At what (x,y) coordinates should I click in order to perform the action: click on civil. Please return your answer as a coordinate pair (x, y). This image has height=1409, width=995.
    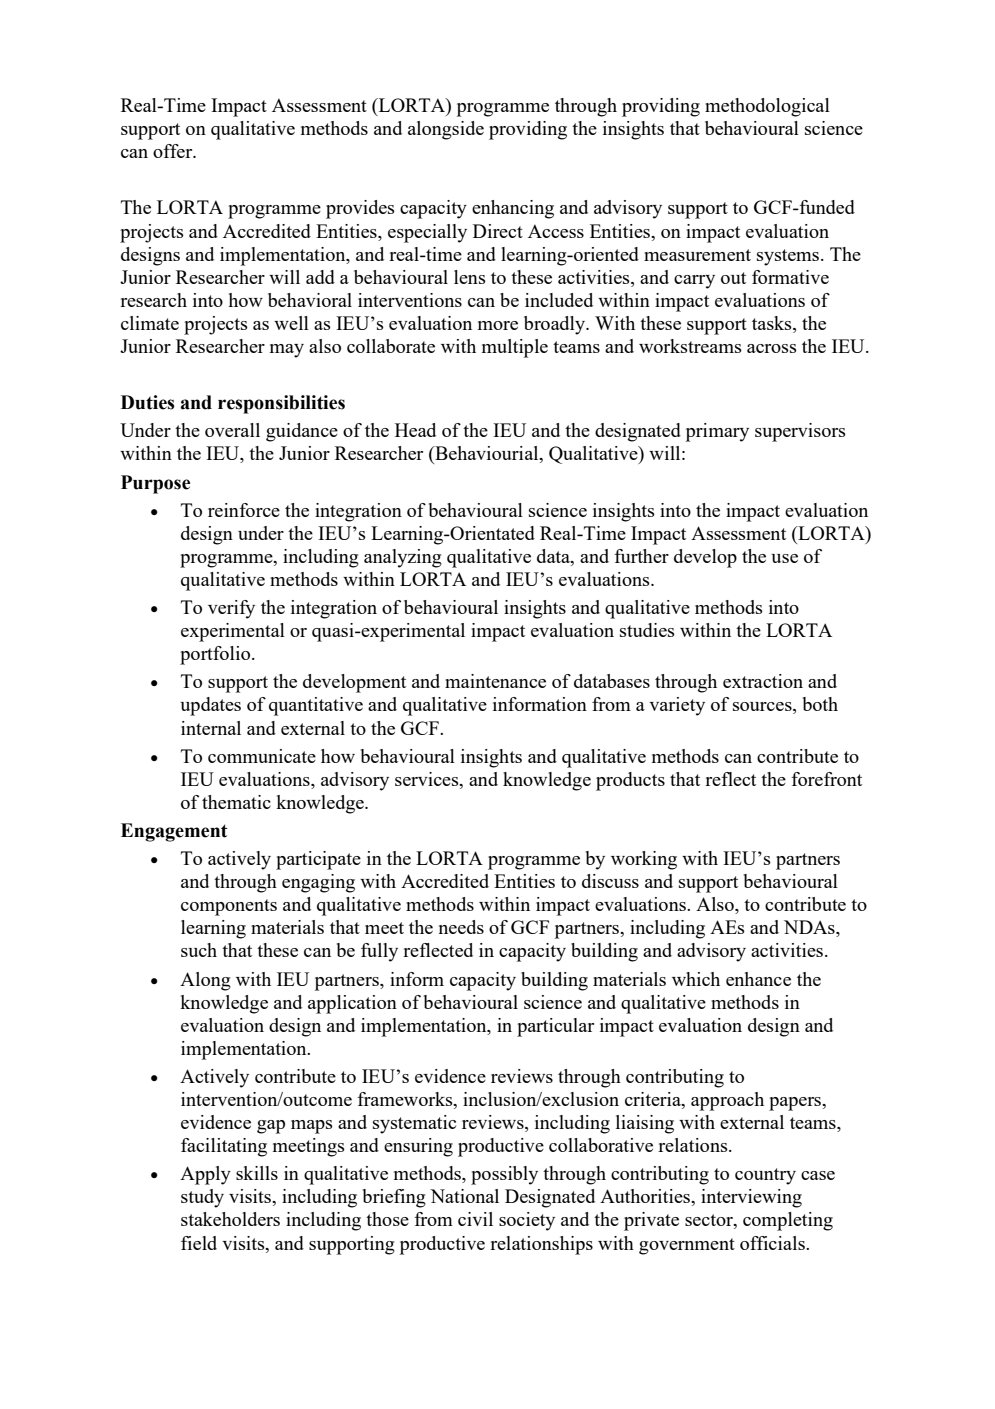
    Looking at the image, I should click on (475, 1219).
